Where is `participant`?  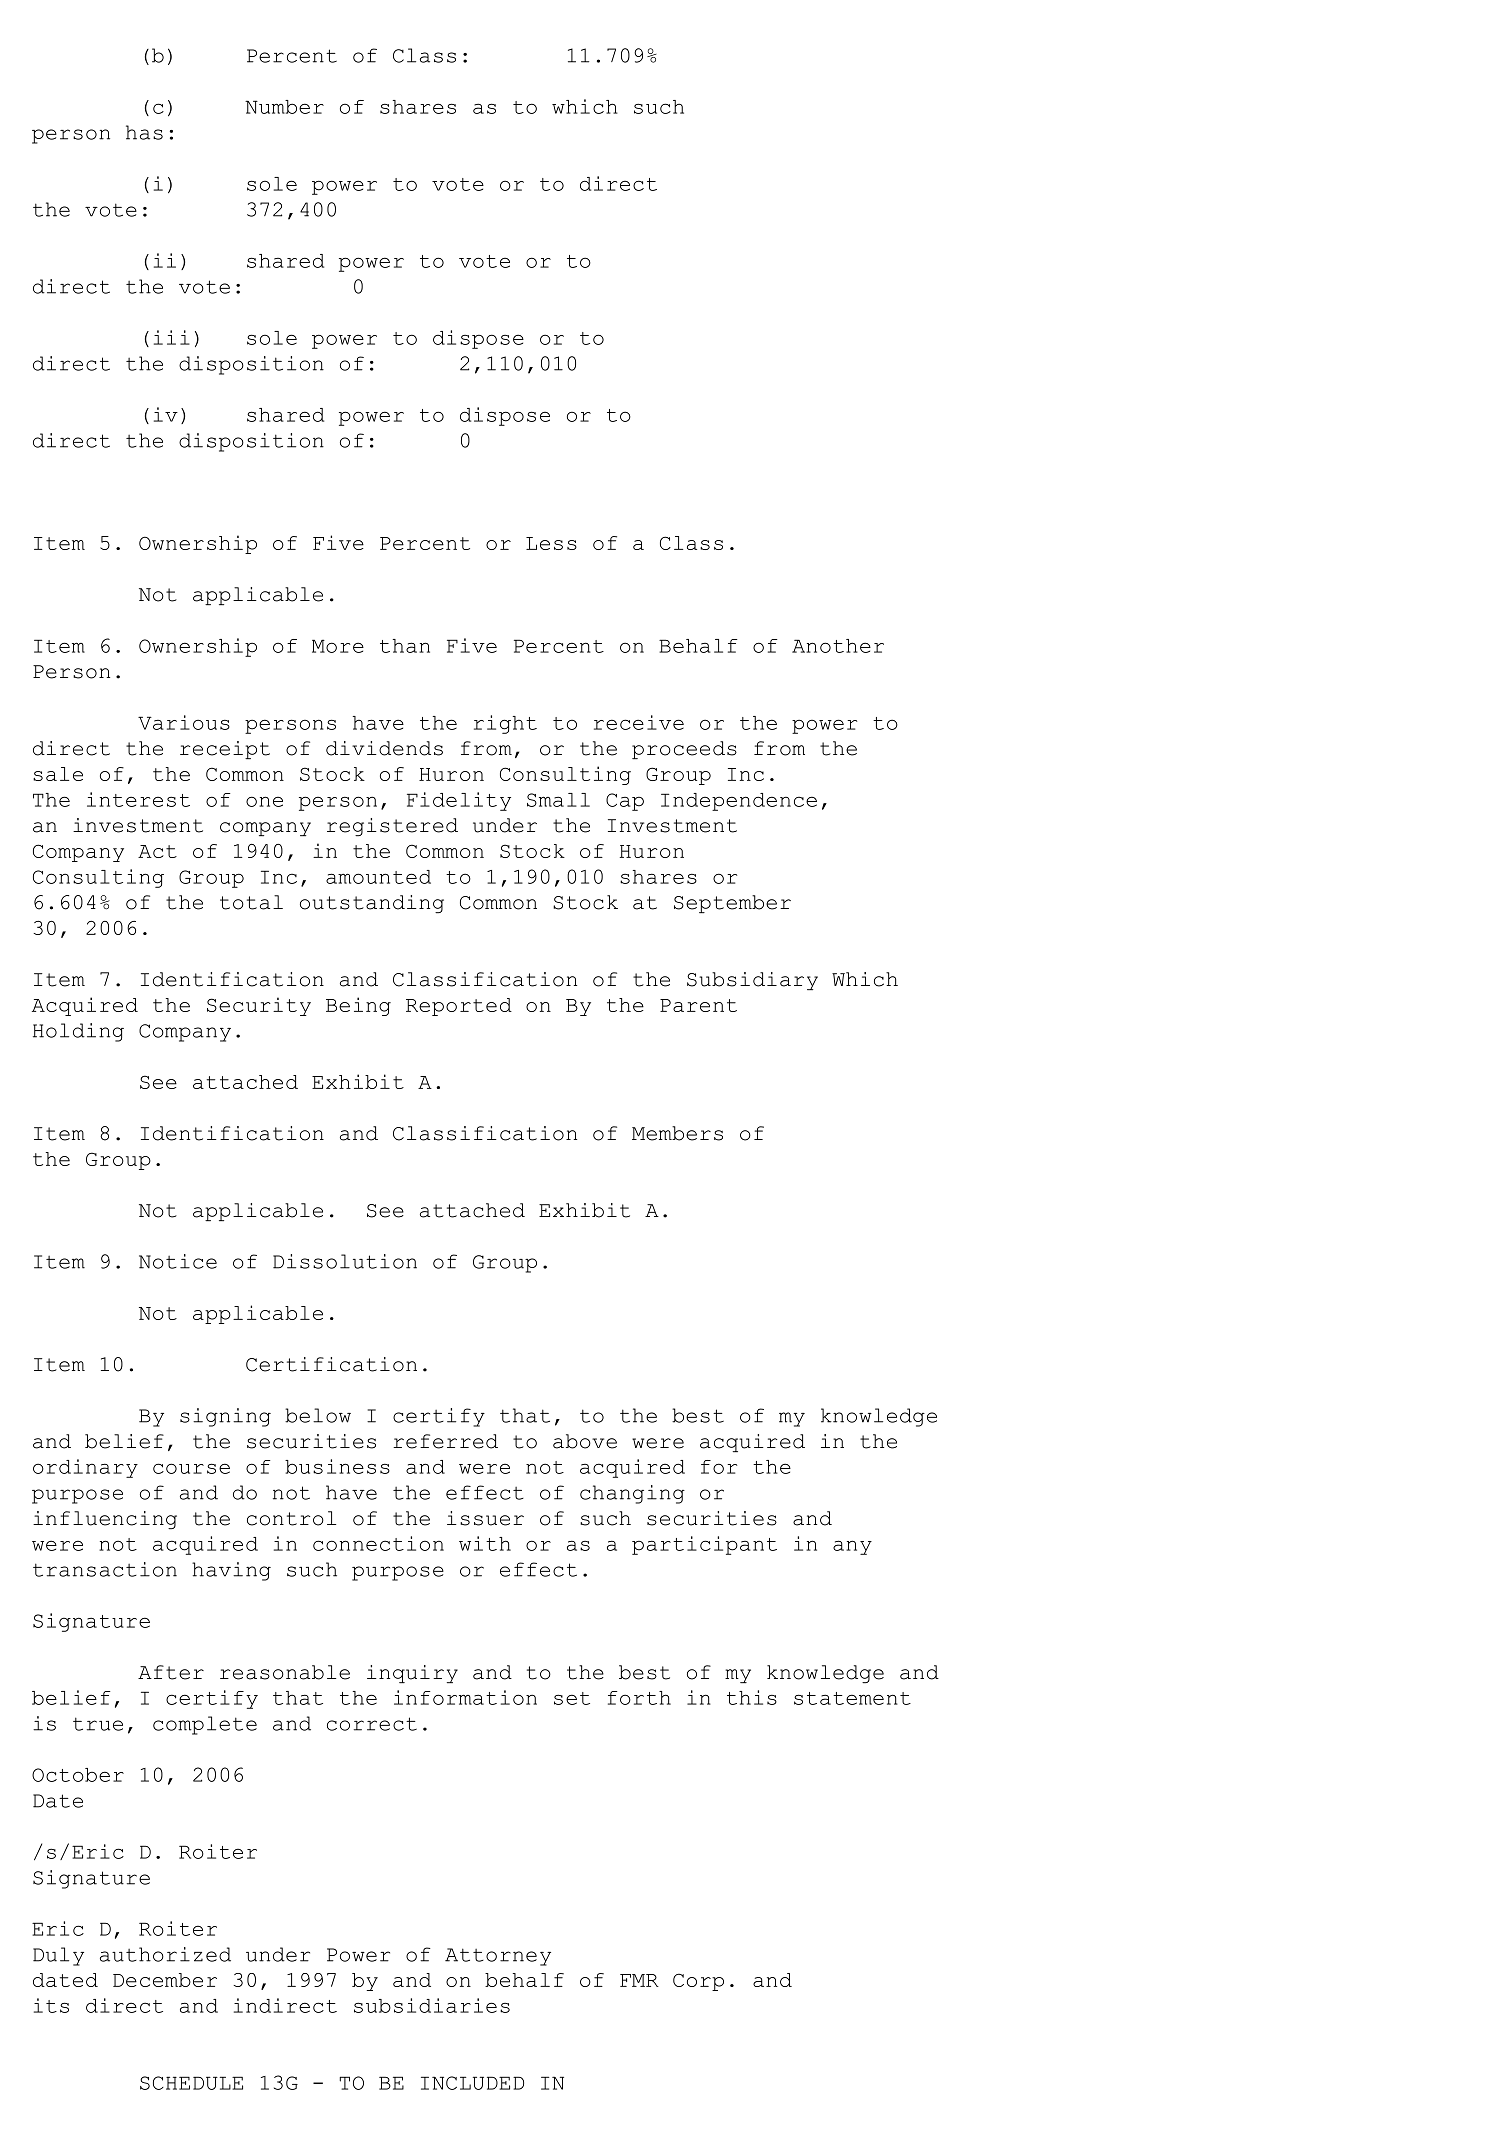 participant is located at coordinates (704, 1545).
